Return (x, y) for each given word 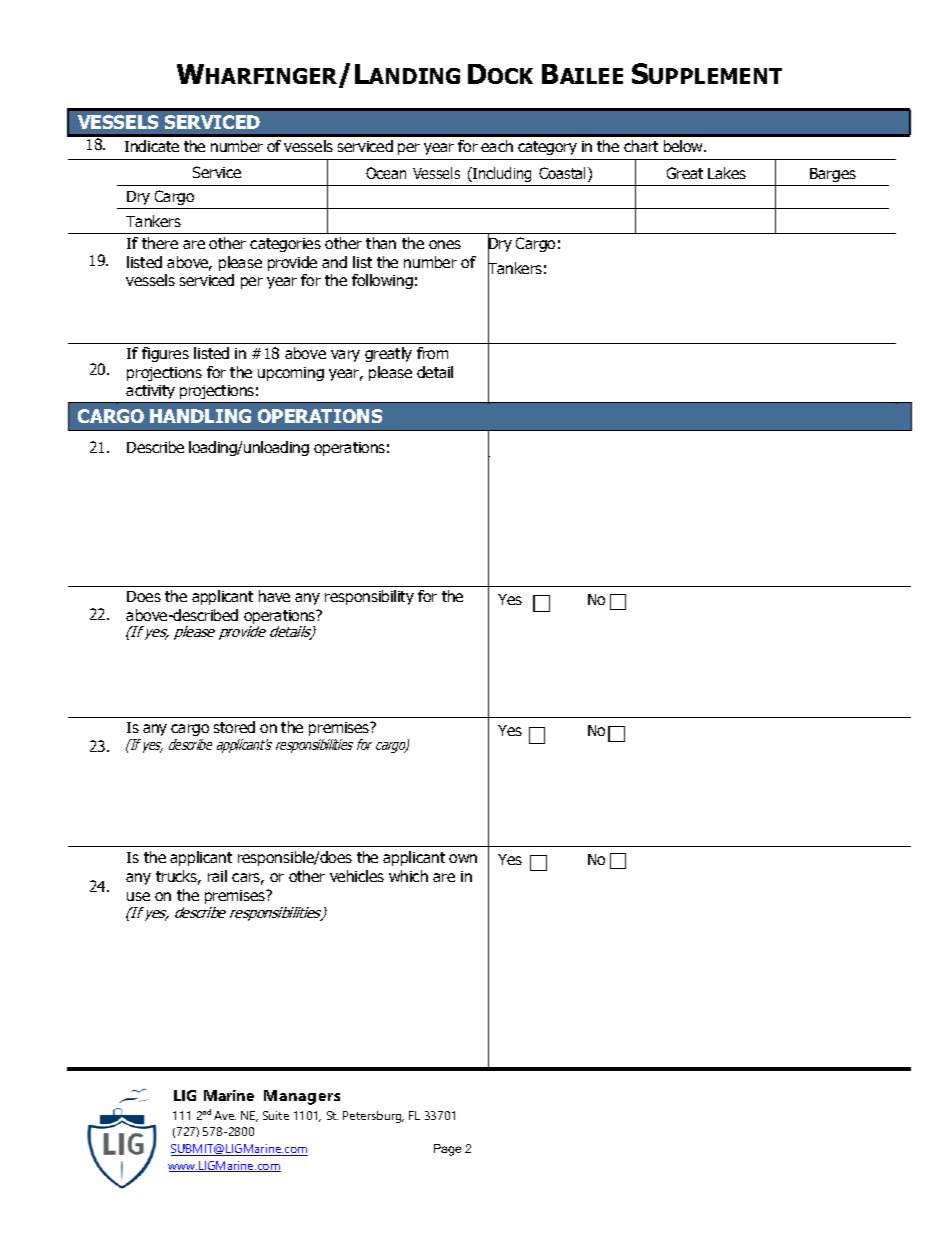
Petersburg (373, 1117)
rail (217, 876)
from (432, 353)
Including (501, 174)
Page (447, 1150)
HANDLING (200, 416)
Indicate (152, 146)
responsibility (369, 597)
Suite (276, 1115)
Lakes (727, 173)
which (408, 876)
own (463, 858)
